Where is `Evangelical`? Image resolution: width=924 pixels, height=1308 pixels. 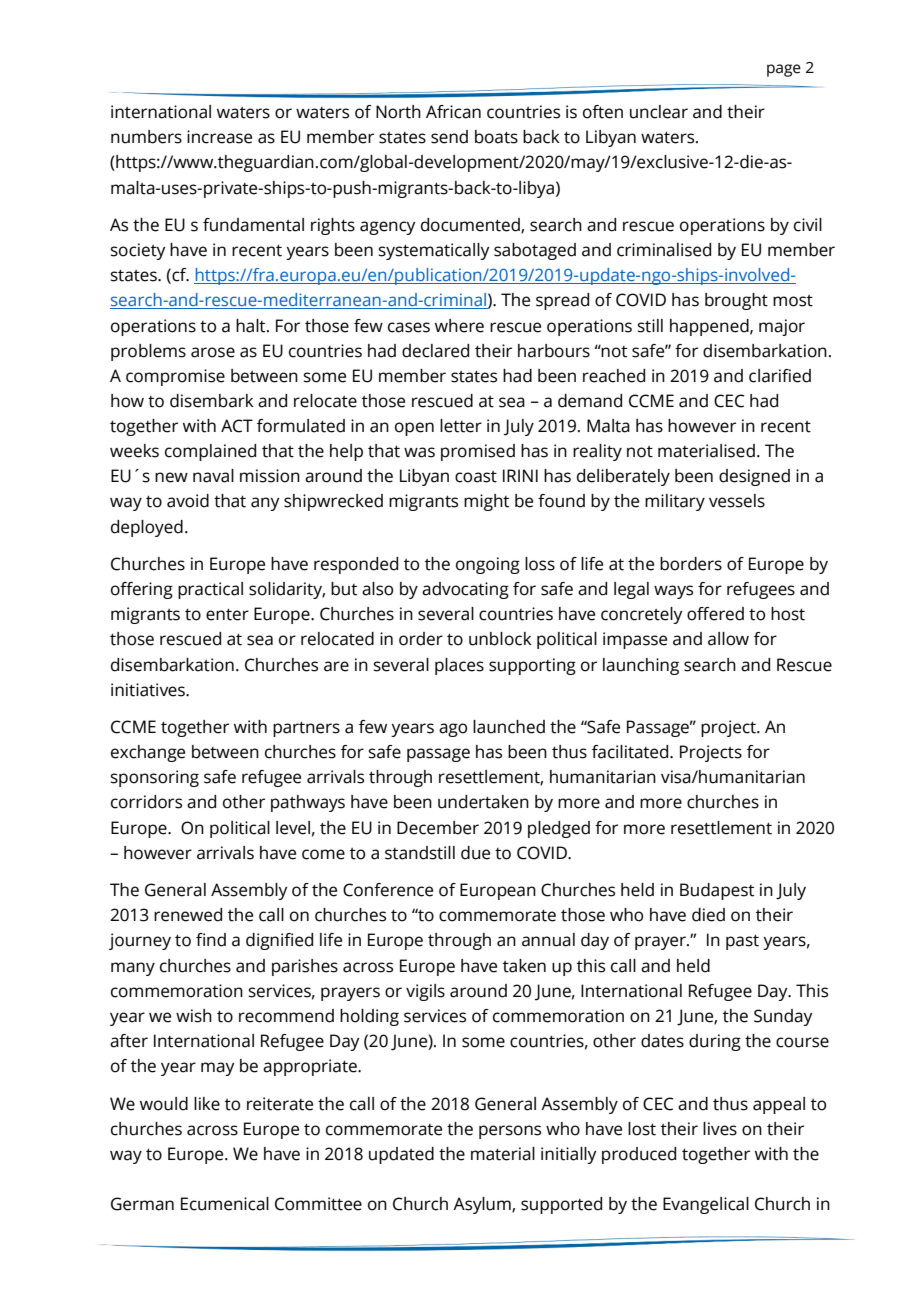 Evangelical is located at coordinates (706, 1205).
